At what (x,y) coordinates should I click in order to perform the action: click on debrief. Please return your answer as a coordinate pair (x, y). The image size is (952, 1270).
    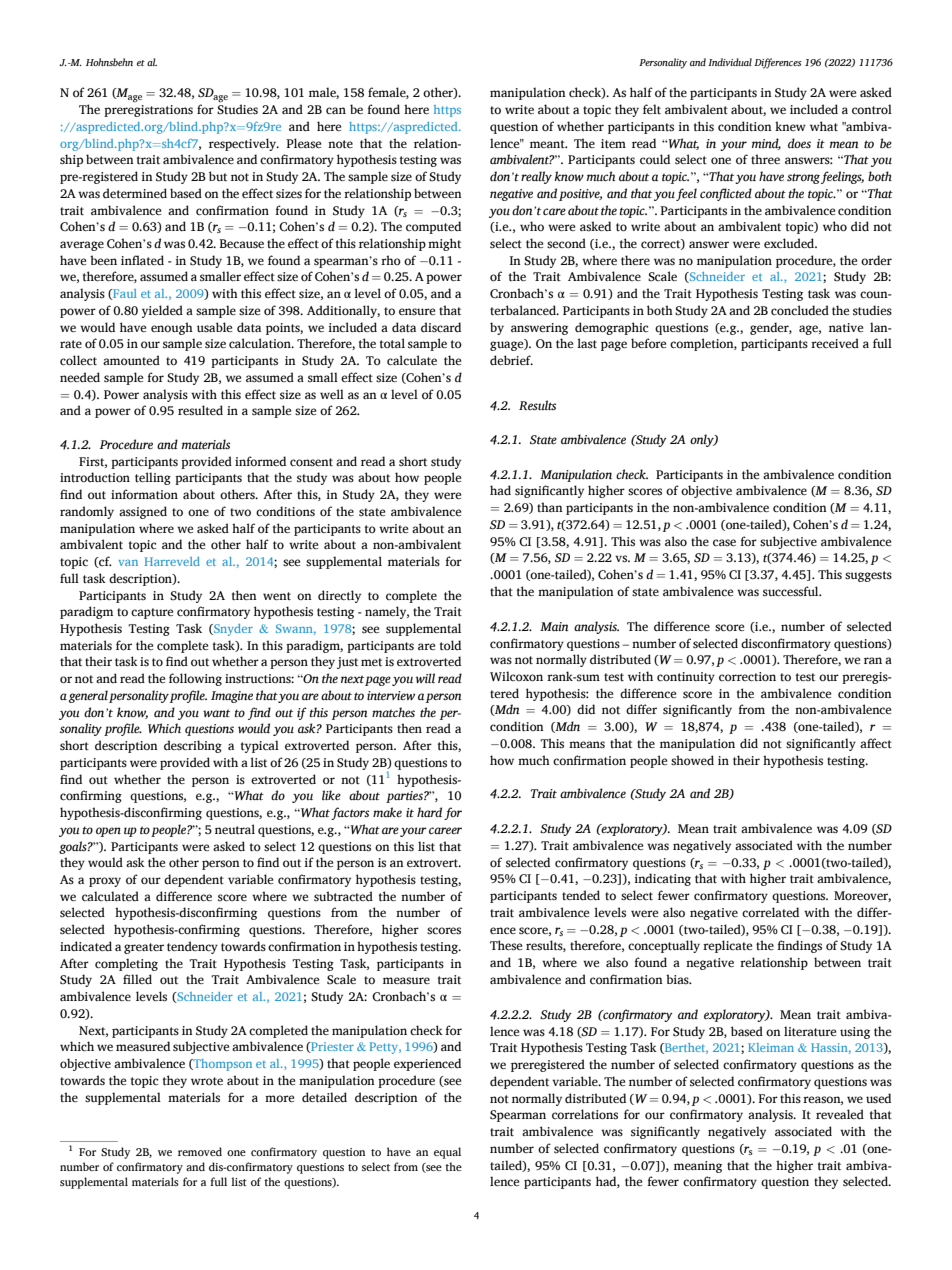
    Looking at the image, I should click on (511, 360).
